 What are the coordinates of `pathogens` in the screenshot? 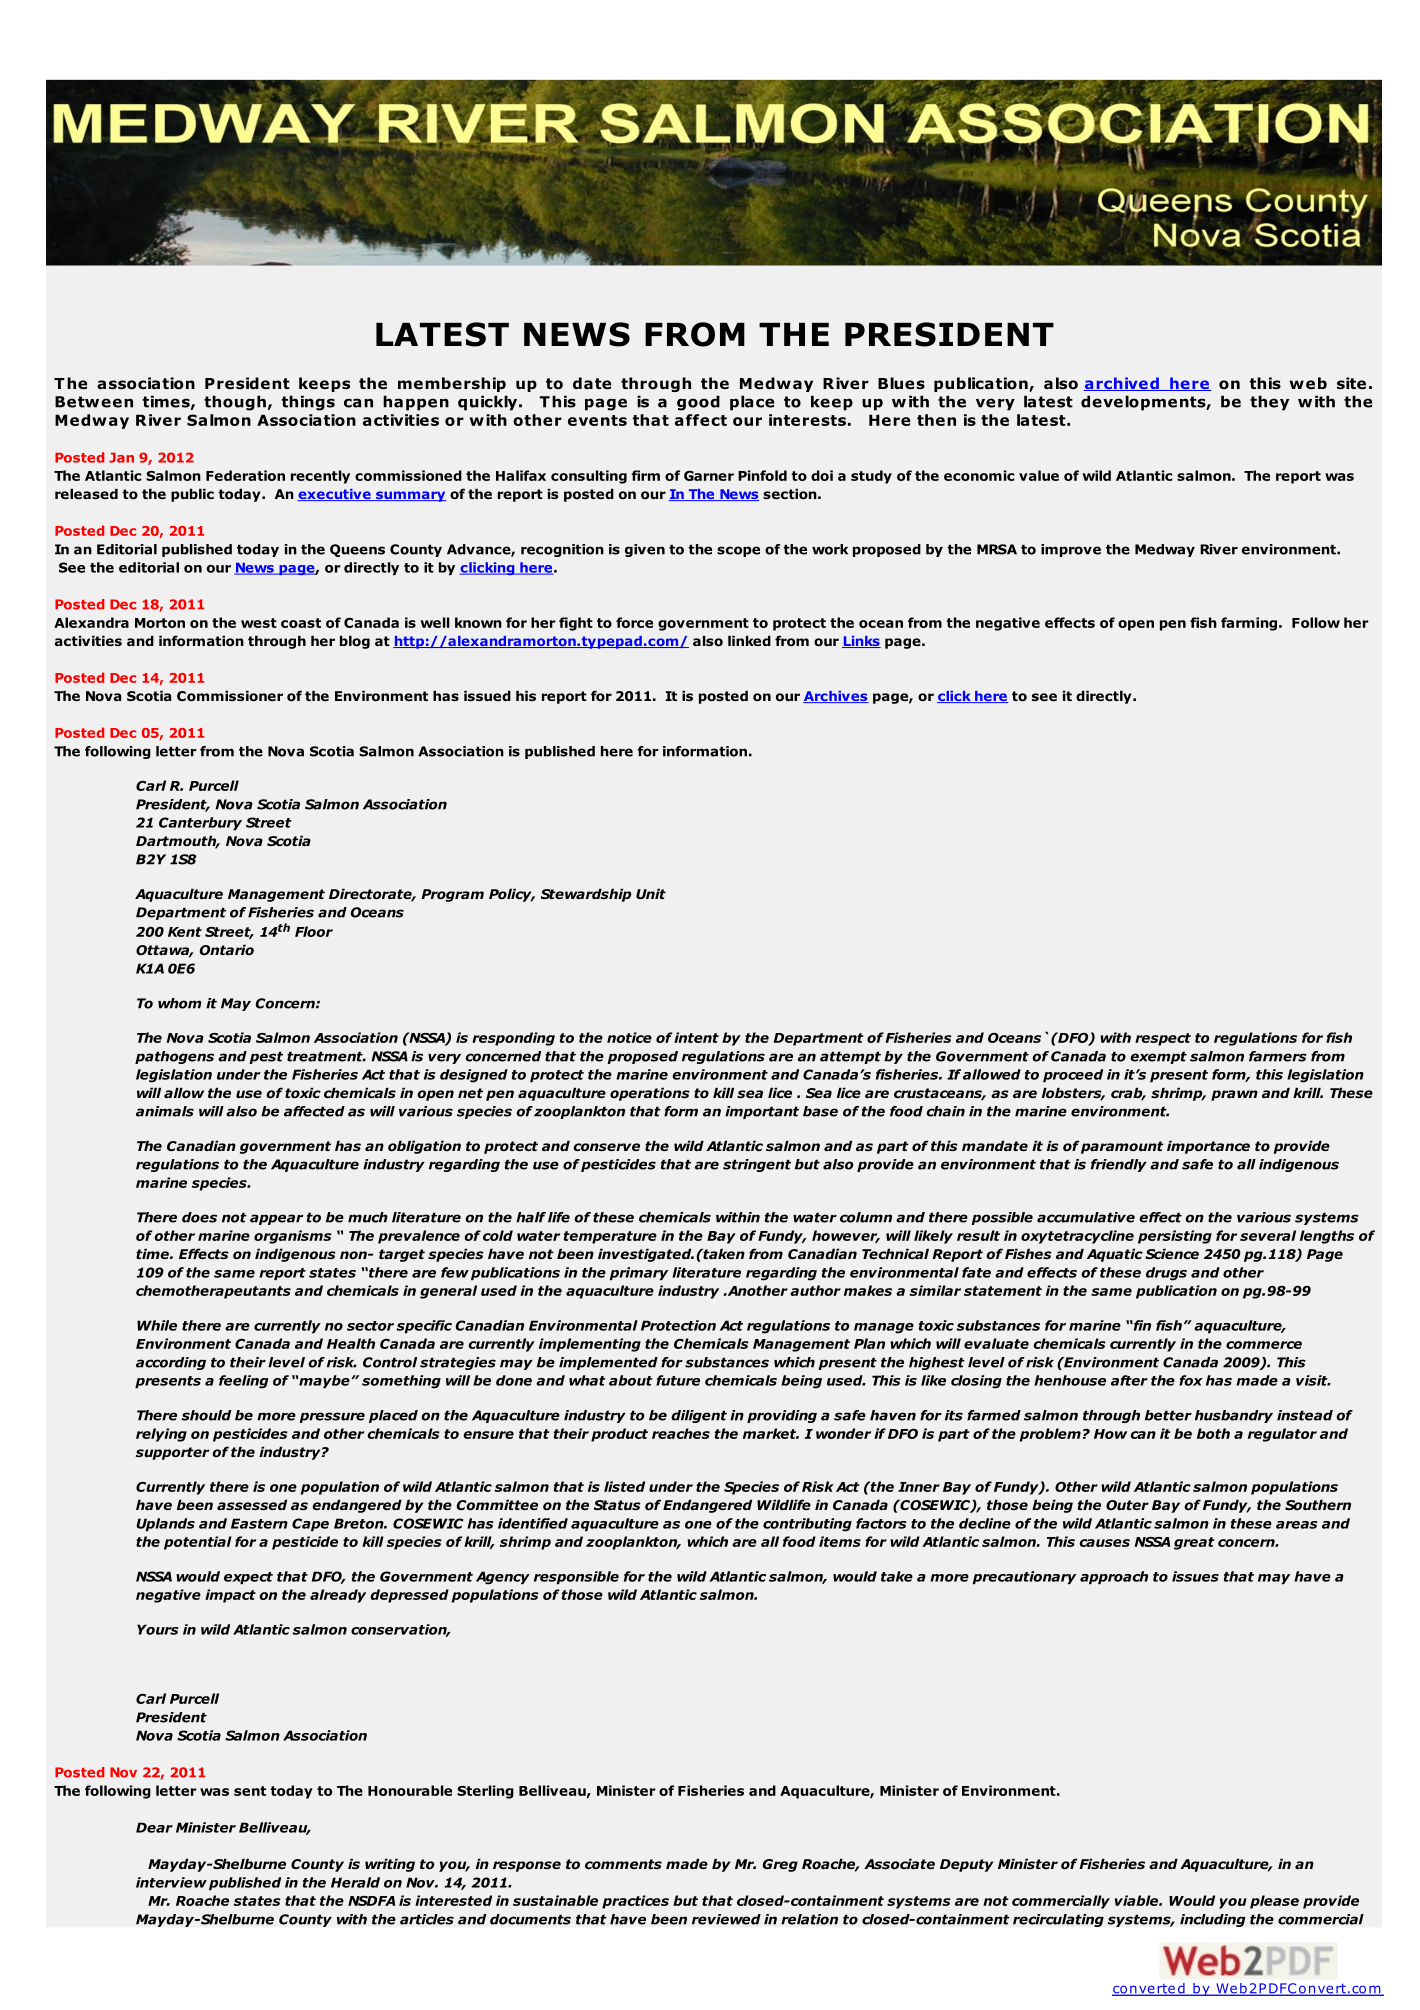 It's located at (174, 1057).
